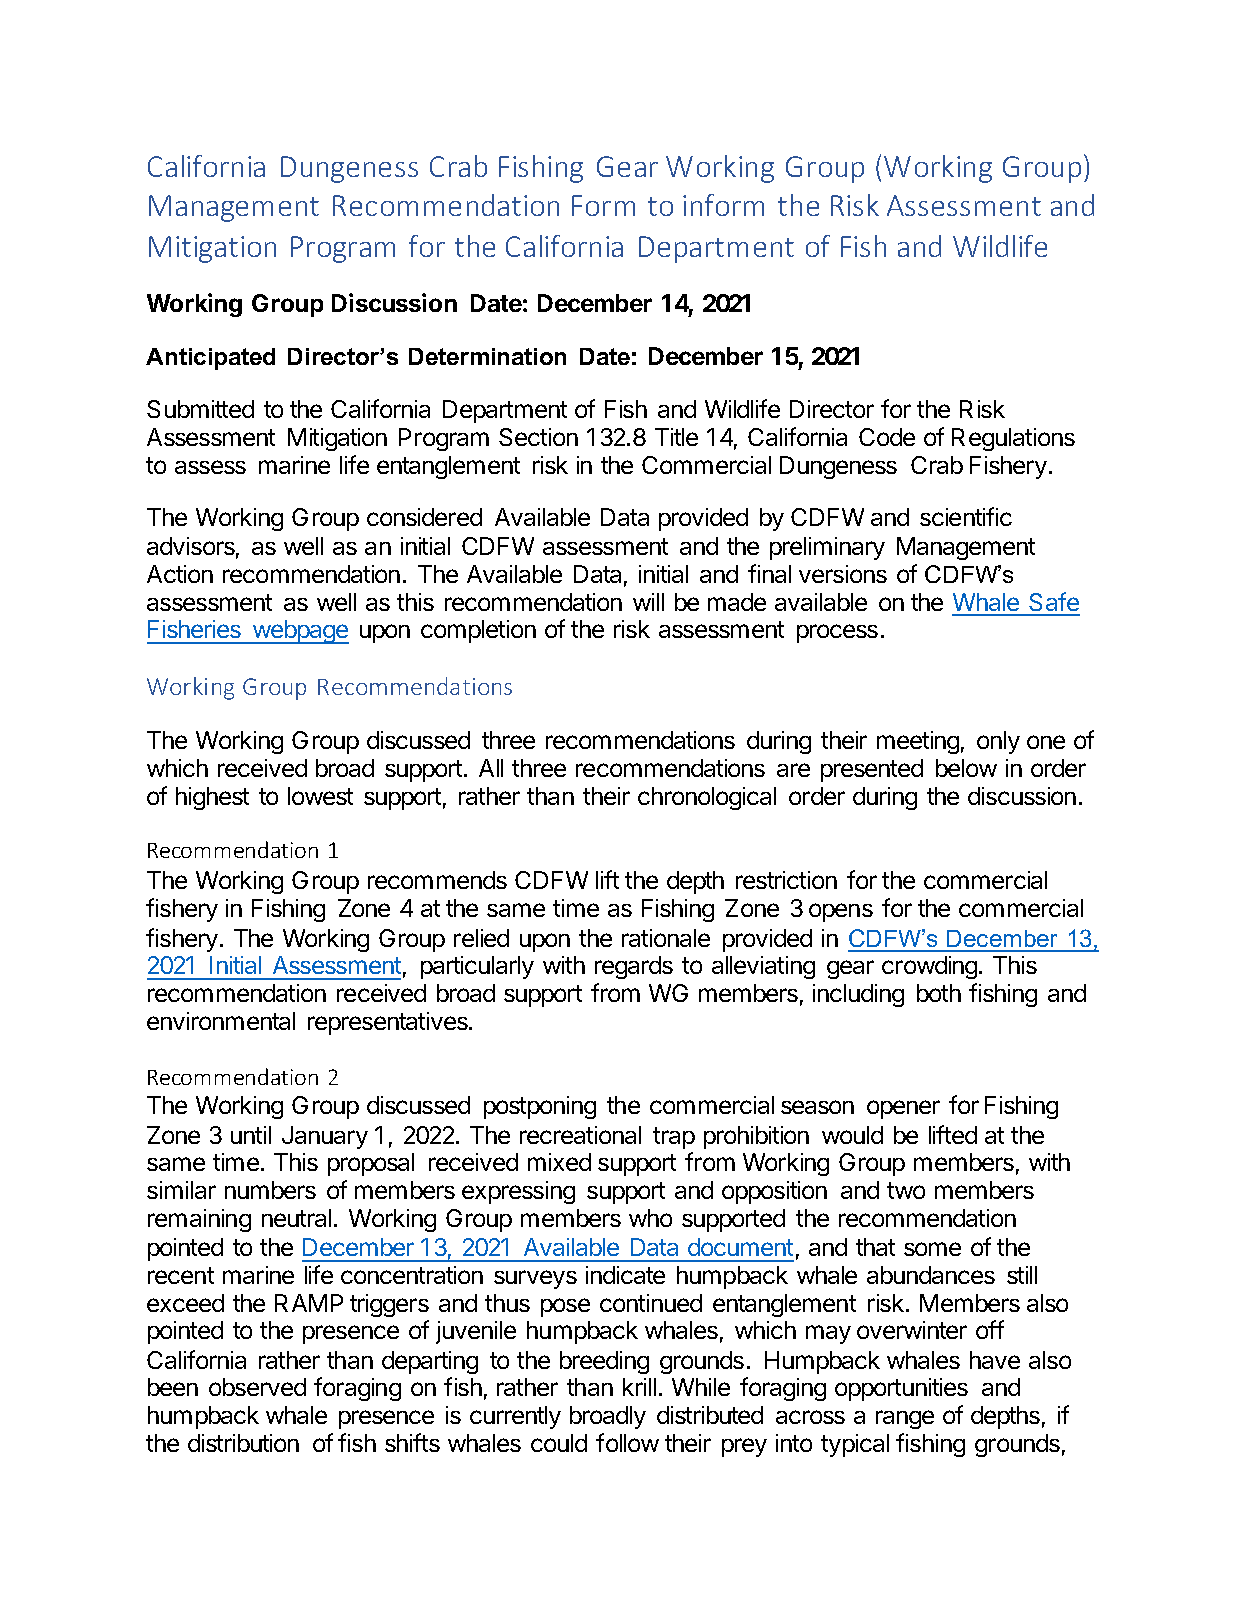 The height and width of the image is (1612, 1246). Describe the element at coordinates (437, 880) in the image. I see `recommends` at that location.
